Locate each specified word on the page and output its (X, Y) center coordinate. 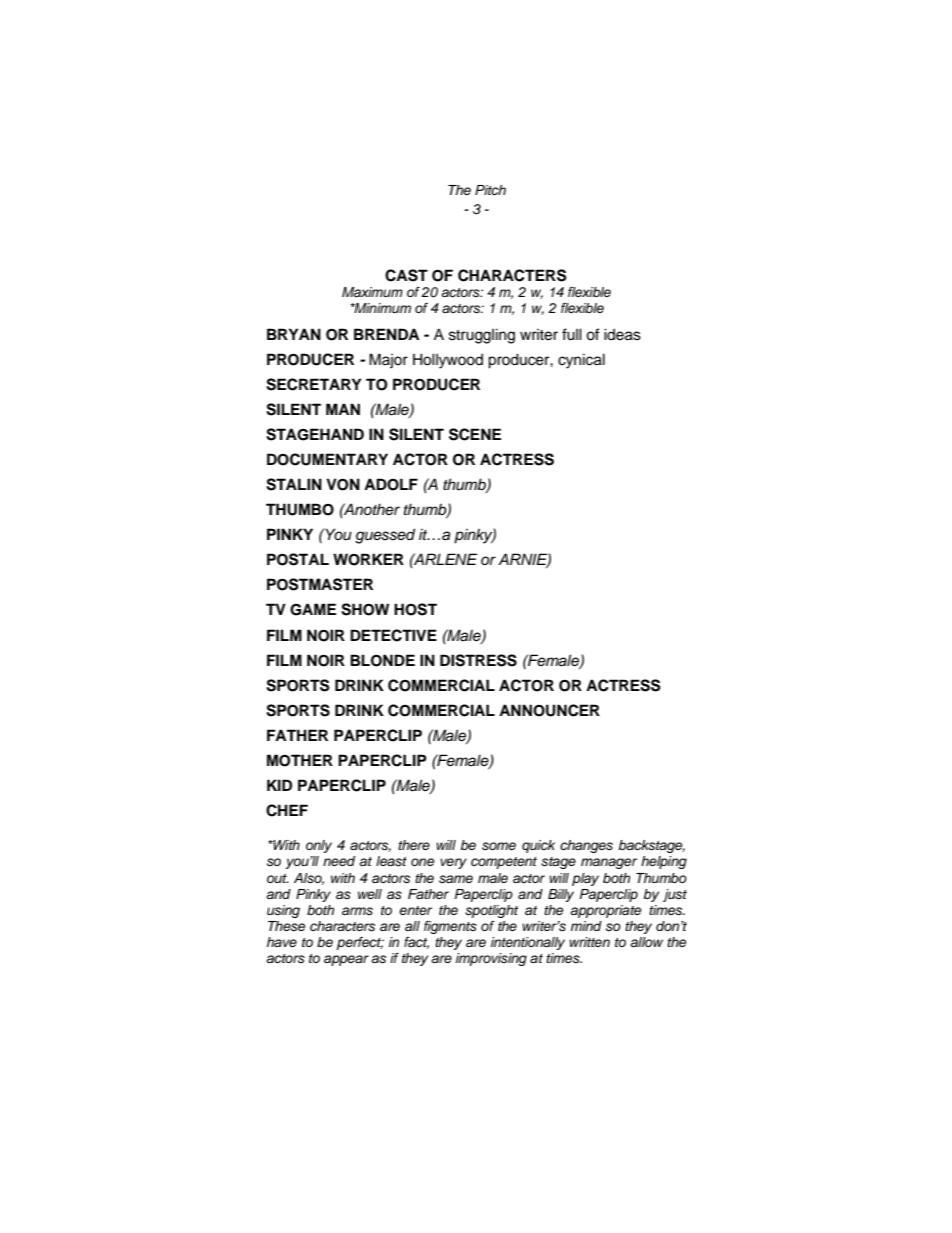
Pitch (490, 190)
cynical (581, 361)
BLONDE (382, 660)
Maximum (372, 292)
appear (346, 960)
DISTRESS (478, 660)
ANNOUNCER (549, 710)
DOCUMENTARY (327, 459)
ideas (622, 334)
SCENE (475, 434)
